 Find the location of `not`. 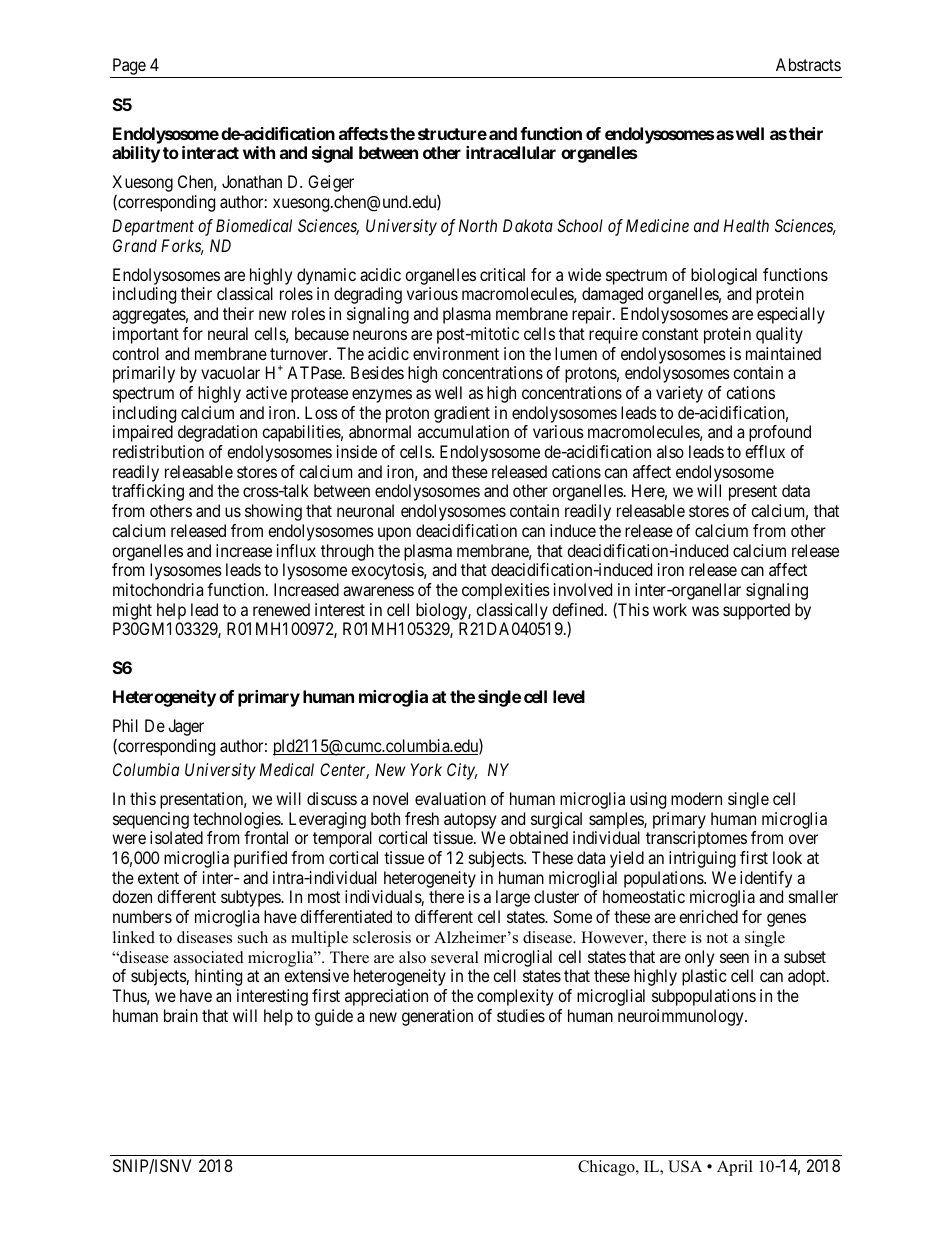

not is located at coordinates (717, 938).
